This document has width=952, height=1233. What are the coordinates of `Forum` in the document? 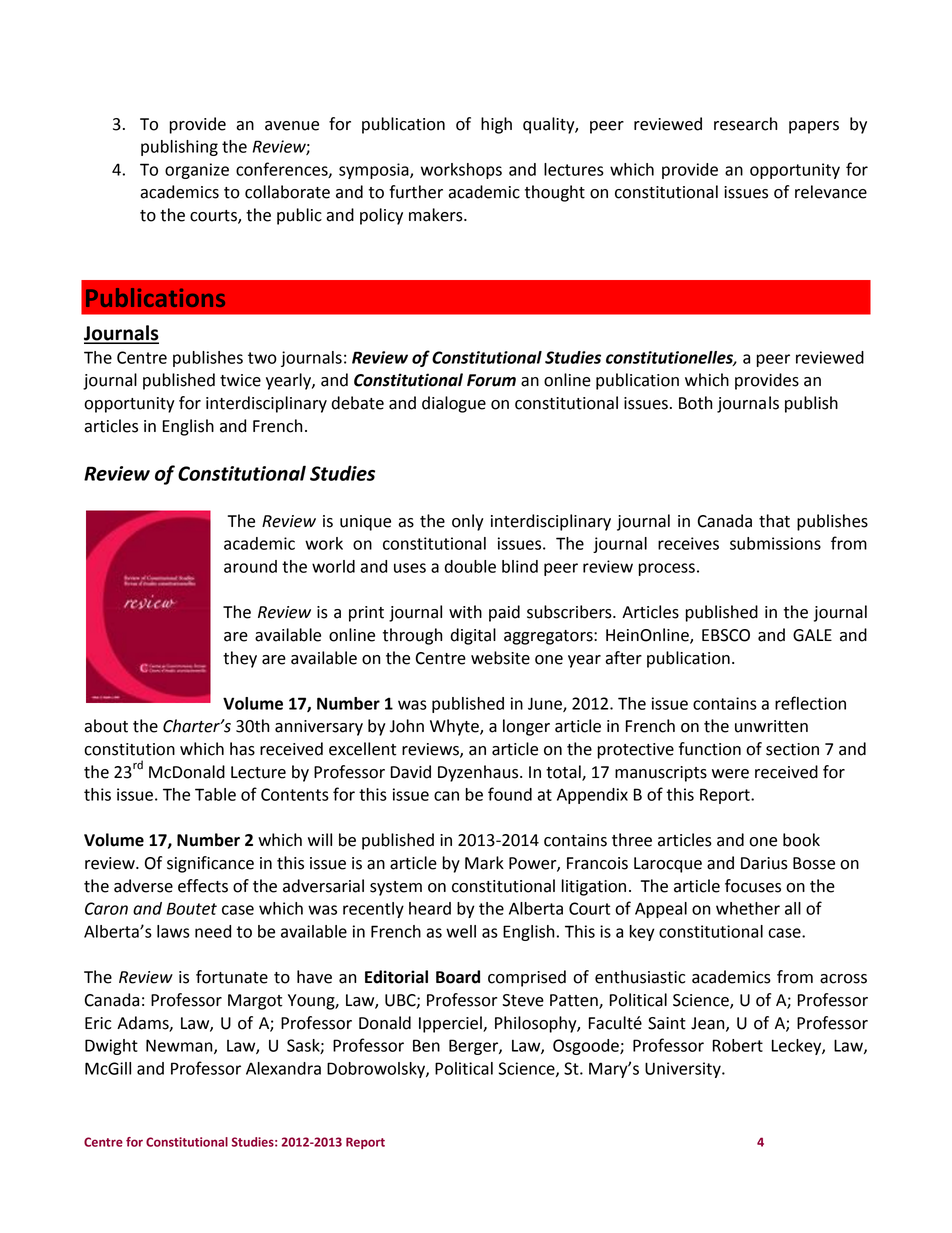 It's located at (491, 380).
